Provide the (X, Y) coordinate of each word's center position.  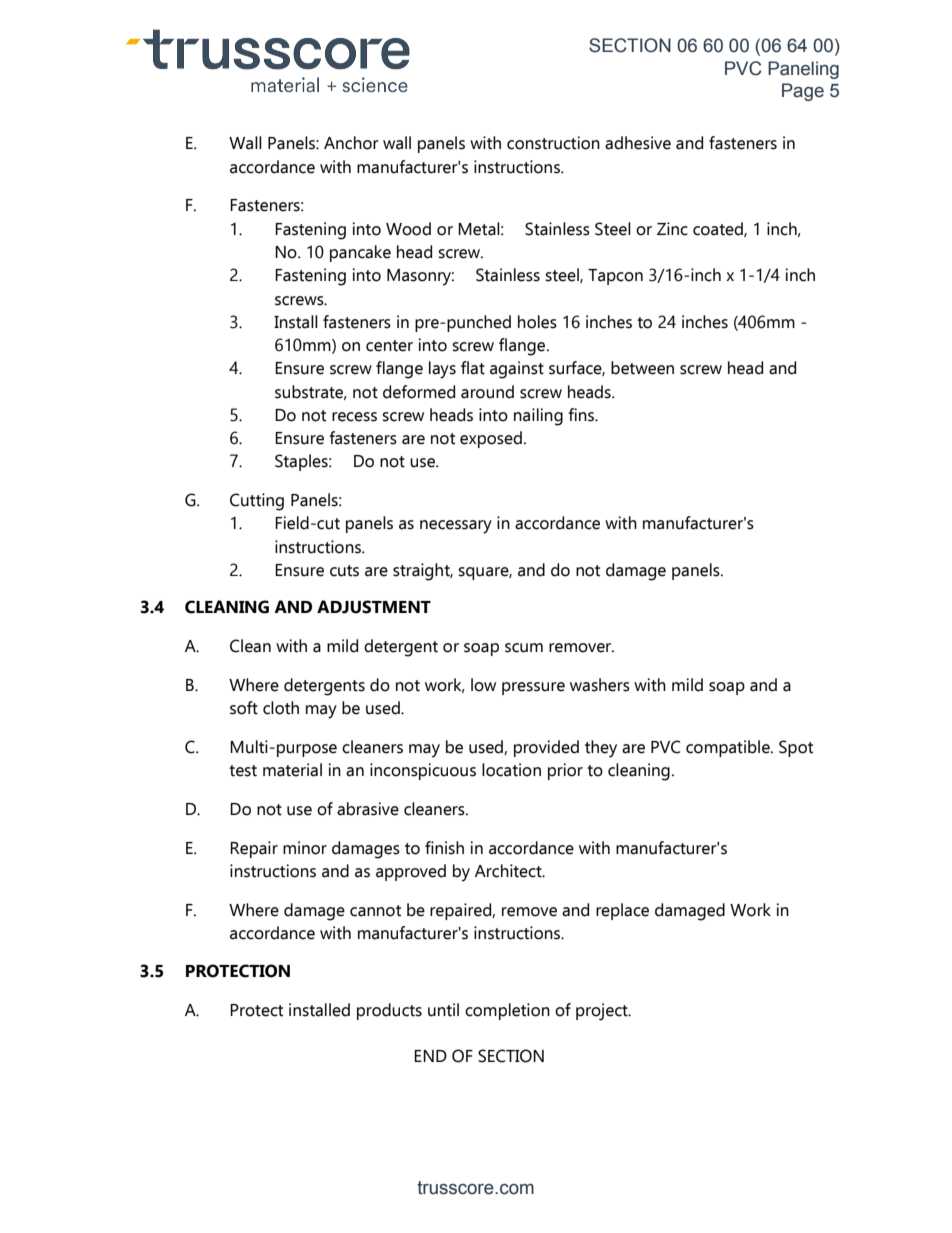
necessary (456, 527)
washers (600, 685)
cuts (344, 571)
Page (803, 92)
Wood (408, 229)
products (389, 1011)
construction (553, 143)
